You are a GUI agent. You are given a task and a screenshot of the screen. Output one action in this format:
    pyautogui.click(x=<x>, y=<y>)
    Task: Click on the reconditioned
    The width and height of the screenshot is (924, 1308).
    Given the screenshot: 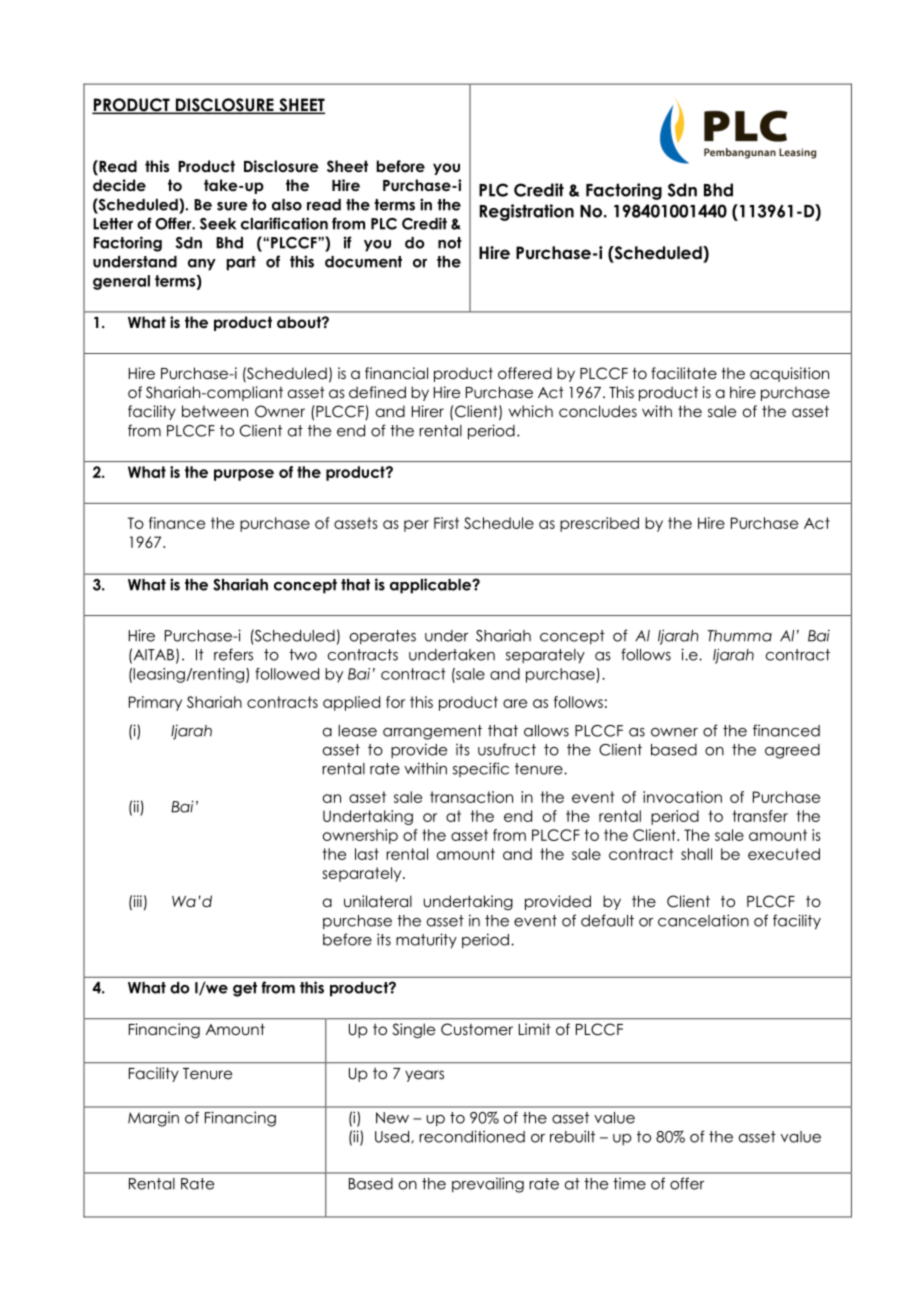 What is the action you would take?
    pyautogui.click(x=472, y=1136)
